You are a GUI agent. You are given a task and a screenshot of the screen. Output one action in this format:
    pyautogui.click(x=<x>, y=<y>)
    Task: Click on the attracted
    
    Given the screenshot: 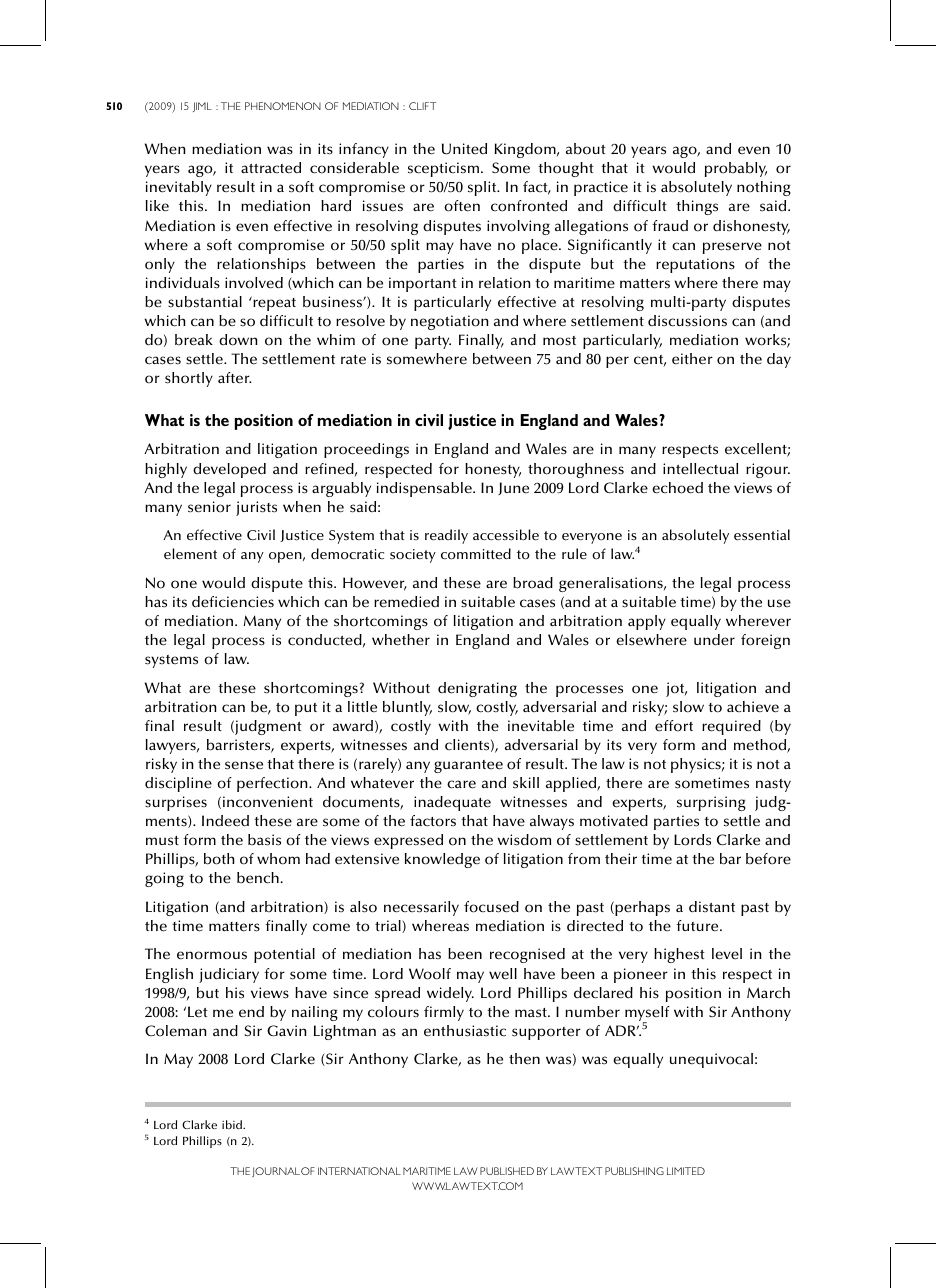 What is the action you would take?
    pyautogui.click(x=271, y=168)
